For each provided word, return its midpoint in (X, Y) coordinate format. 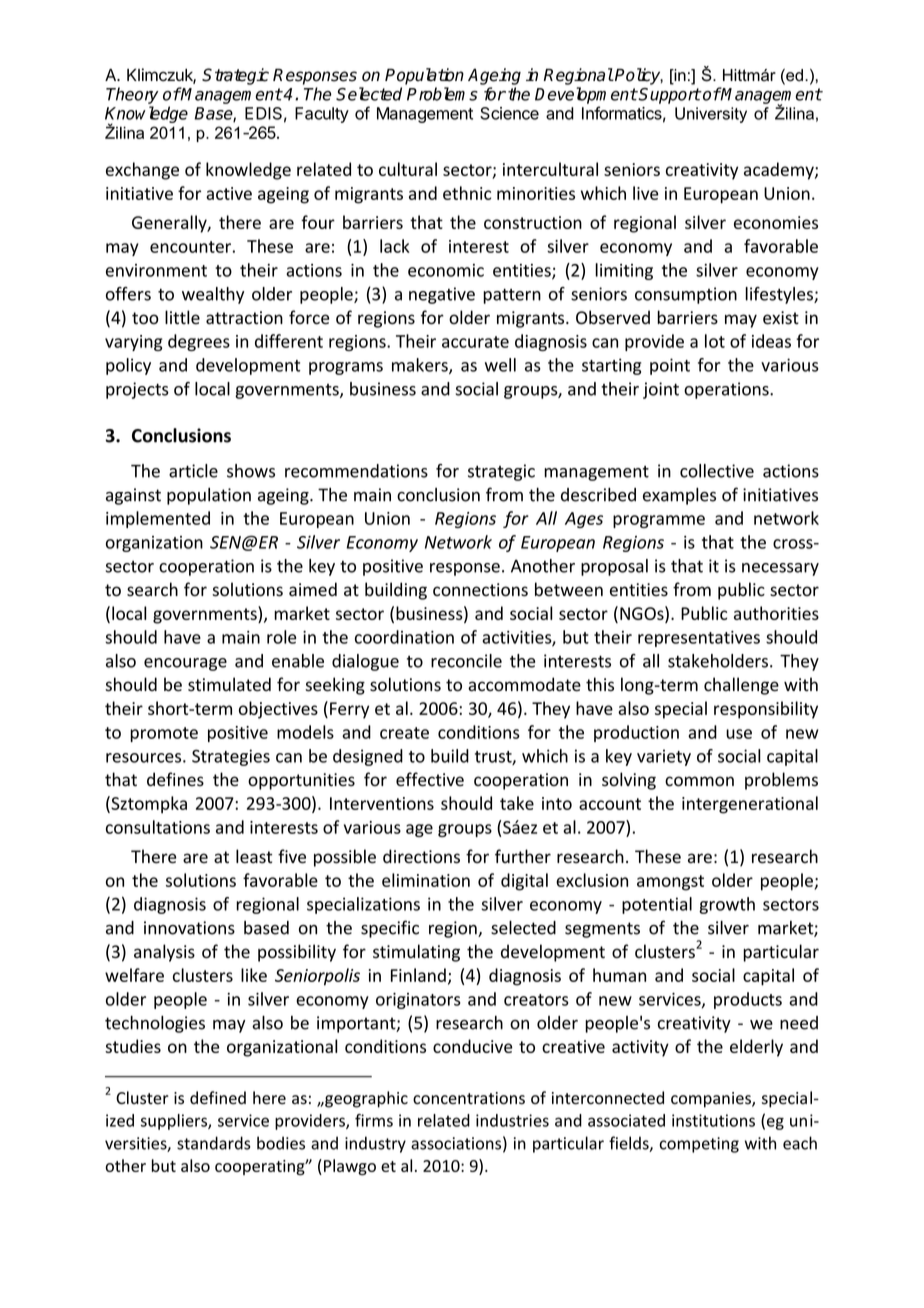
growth (727, 905)
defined (218, 1098)
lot (715, 341)
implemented (158, 519)
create (404, 733)
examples (679, 496)
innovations (189, 928)
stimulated (229, 684)
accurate (475, 342)
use (739, 734)
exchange (142, 171)
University (711, 115)
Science (509, 113)
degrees (199, 342)
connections (480, 590)
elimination (426, 880)
